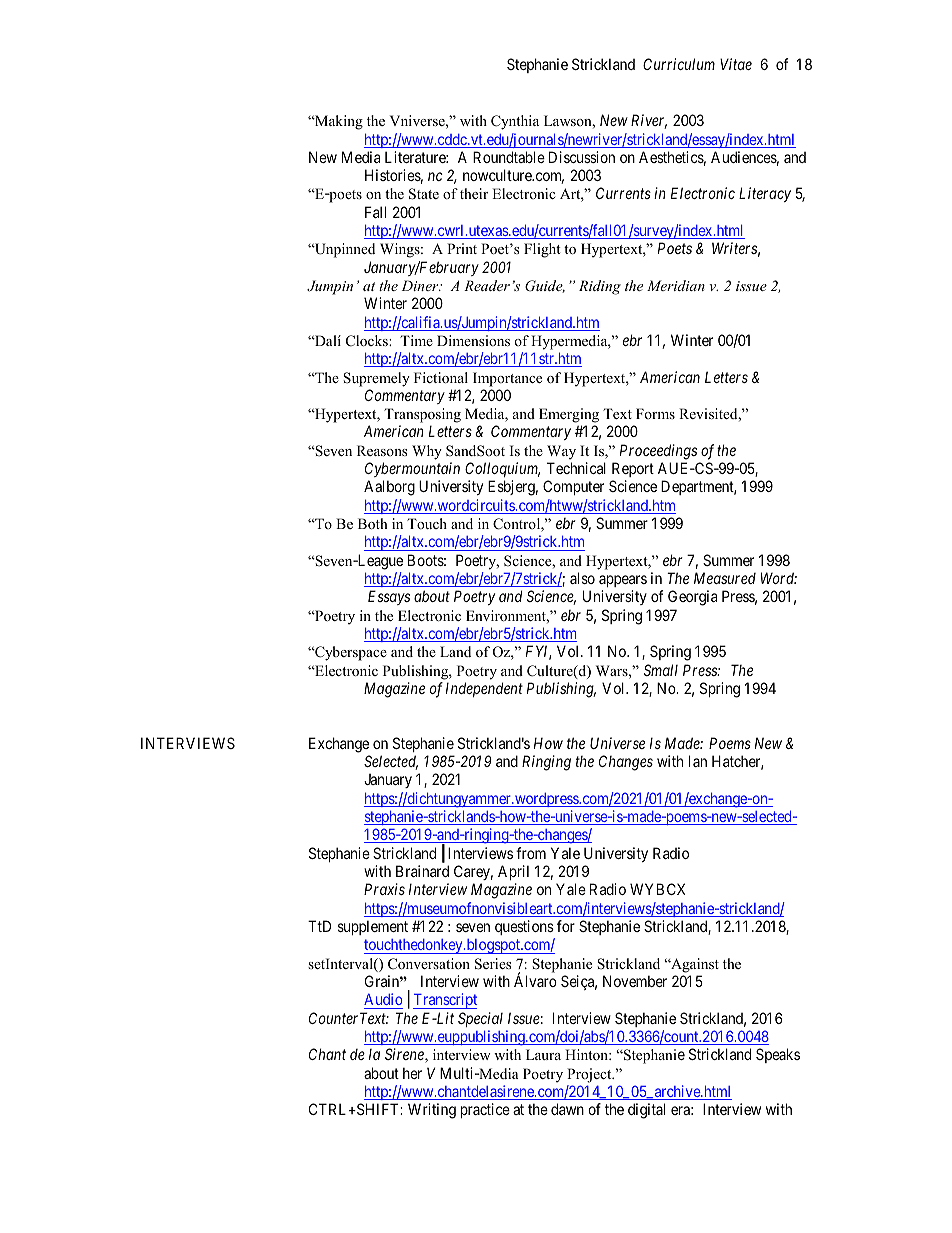  Describe the element at coordinates (725, 578) in the screenshot. I see `Measured` at that location.
